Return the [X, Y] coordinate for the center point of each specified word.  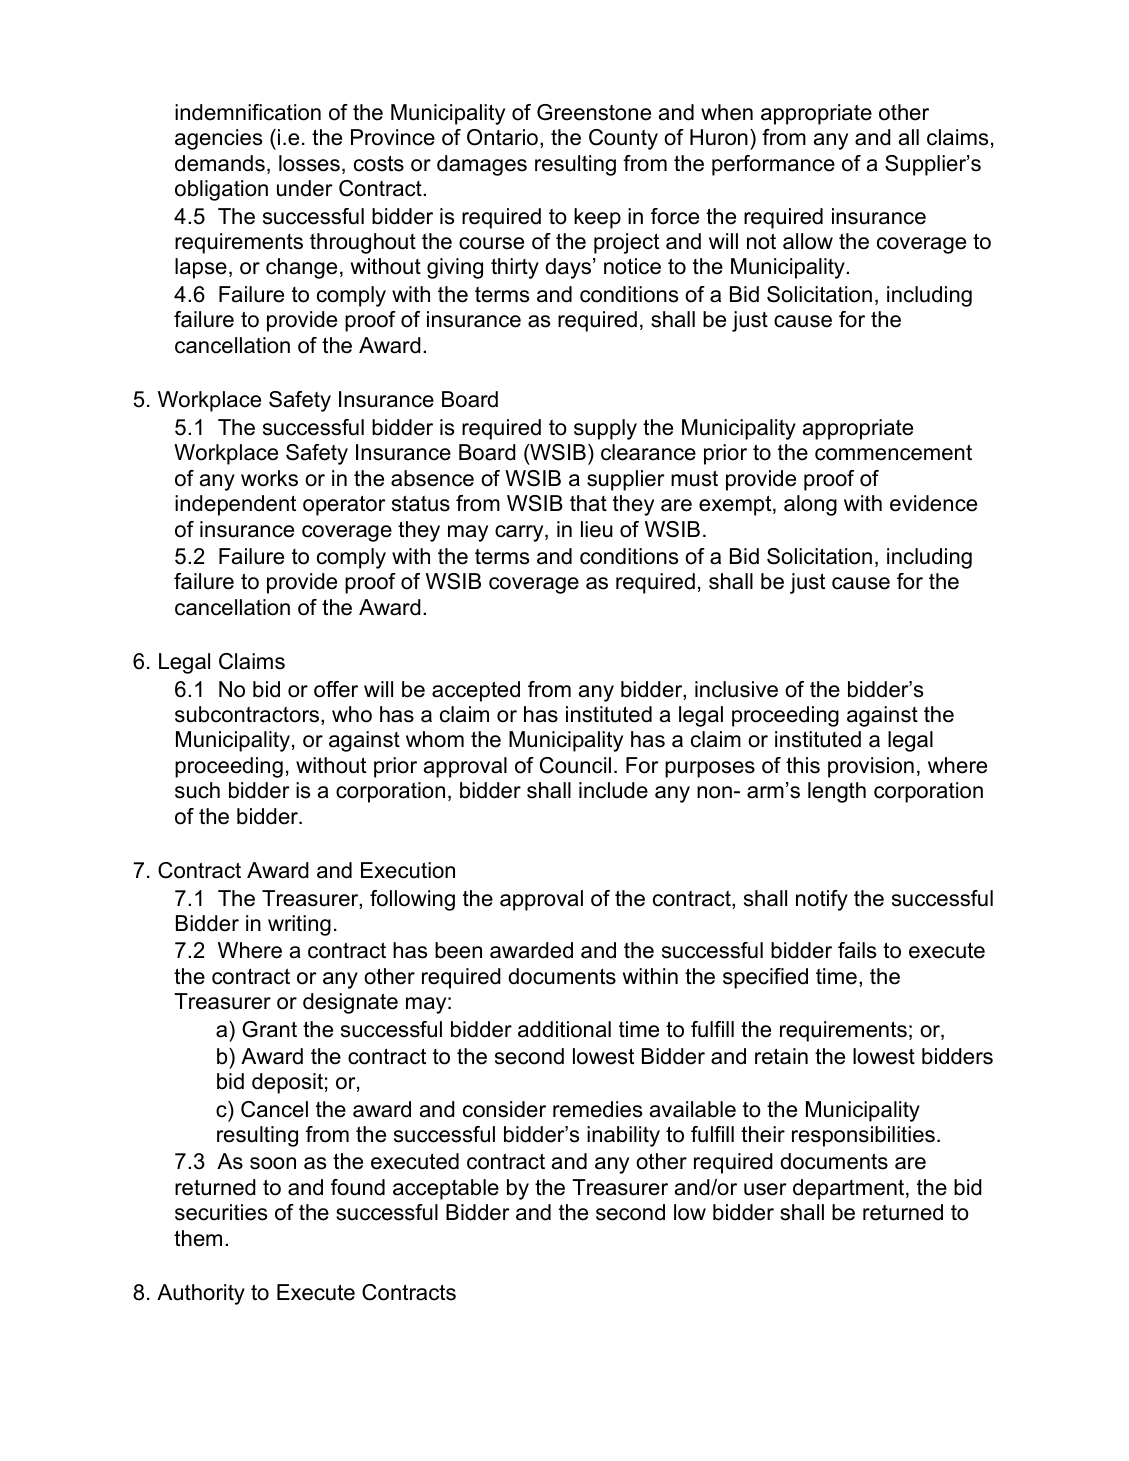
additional [564, 1029]
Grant [269, 1029]
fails [857, 950]
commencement [893, 452]
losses [309, 163]
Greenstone [594, 112]
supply [605, 429]
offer [336, 689]
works [269, 478]
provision [871, 767]
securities [221, 1212]
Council [575, 765]
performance [773, 165]
